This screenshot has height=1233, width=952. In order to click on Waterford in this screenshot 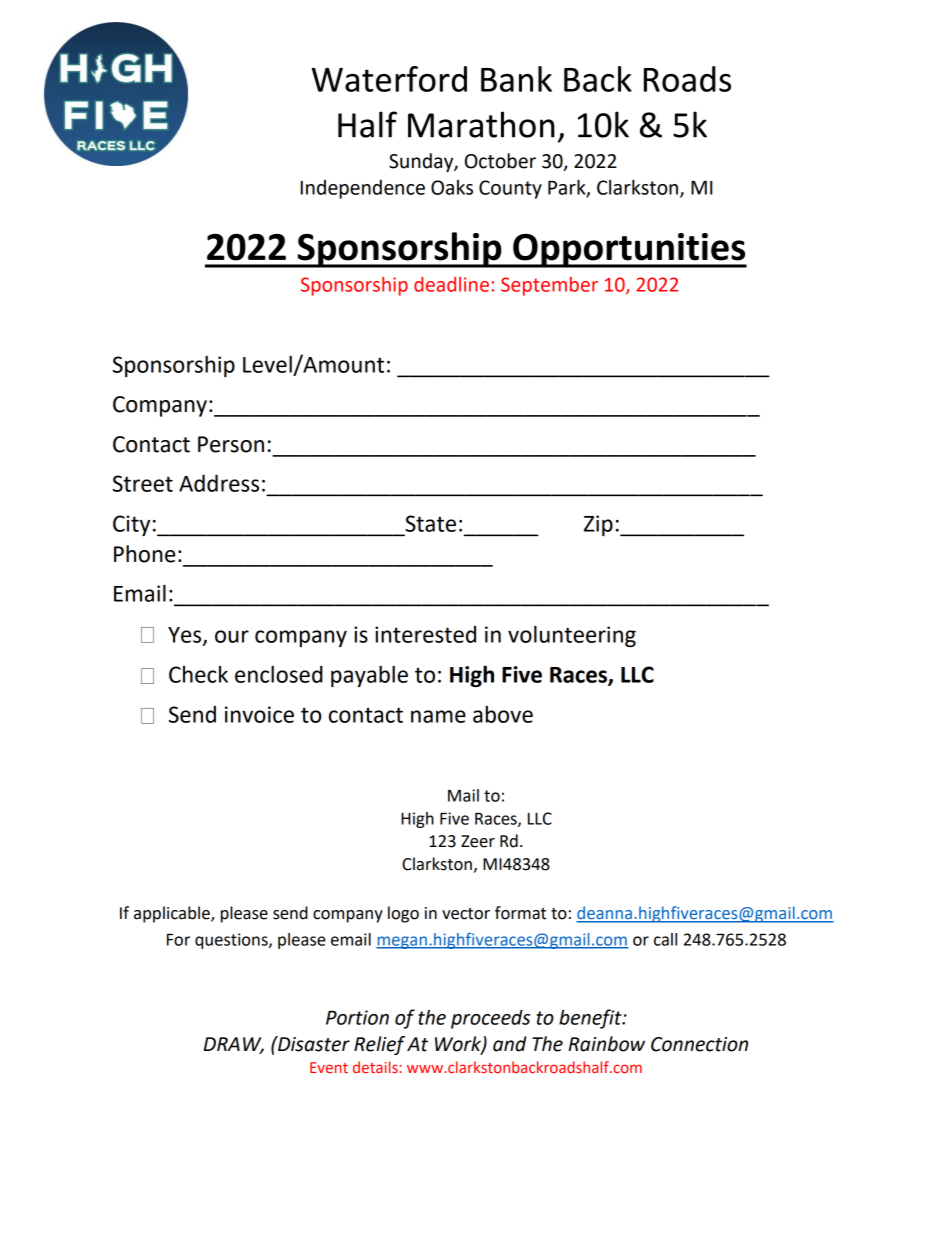, I will do `click(389, 79)`.
